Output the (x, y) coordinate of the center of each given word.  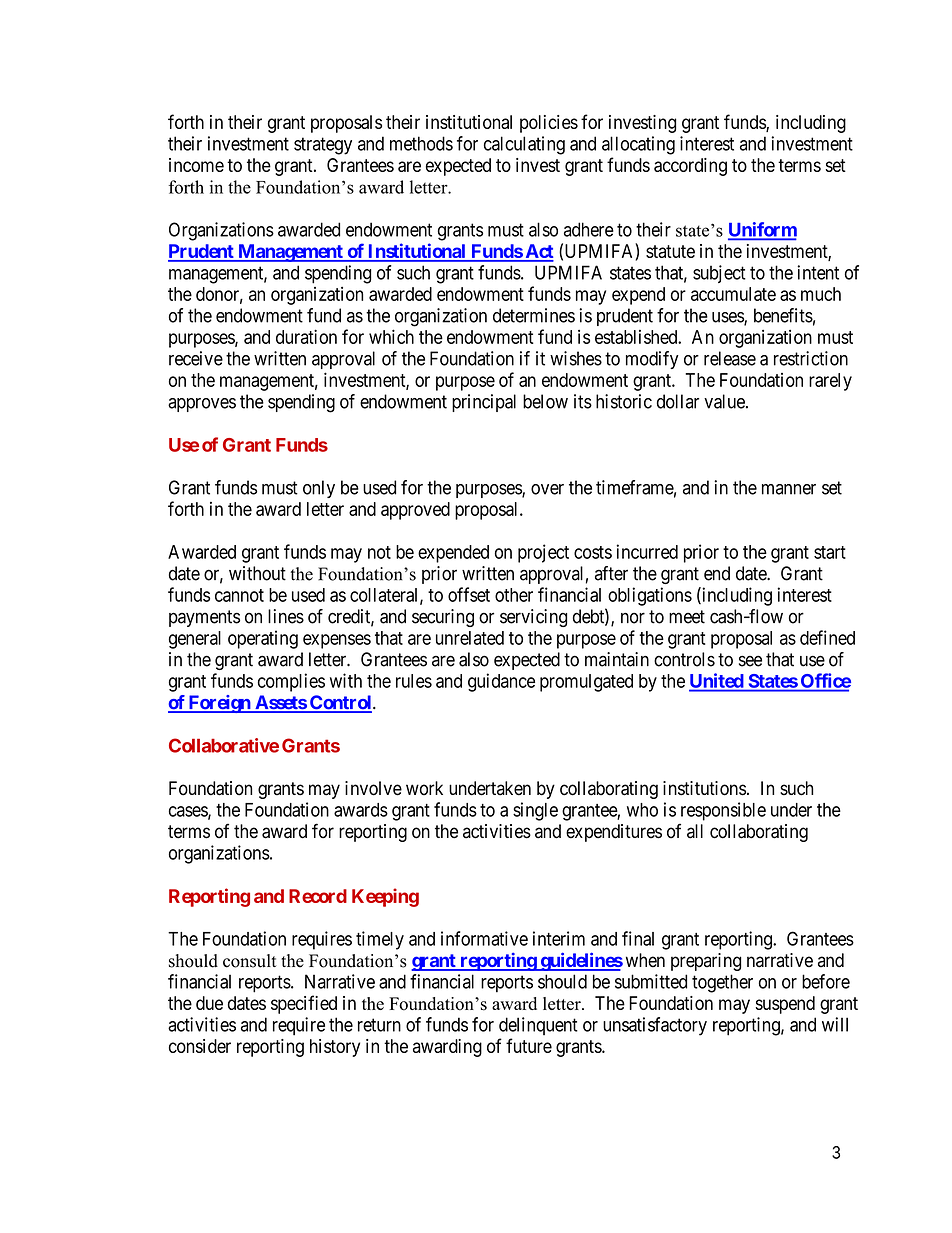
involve (373, 788)
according (690, 167)
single (535, 811)
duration (306, 336)
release (730, 358)
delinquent (538, 1026)
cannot (239, 595)
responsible (723, 811)
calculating (524, 145)
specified (304, 1004)
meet (687, 617)
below (545, 401)
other (514, 595)
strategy (323, 146)
